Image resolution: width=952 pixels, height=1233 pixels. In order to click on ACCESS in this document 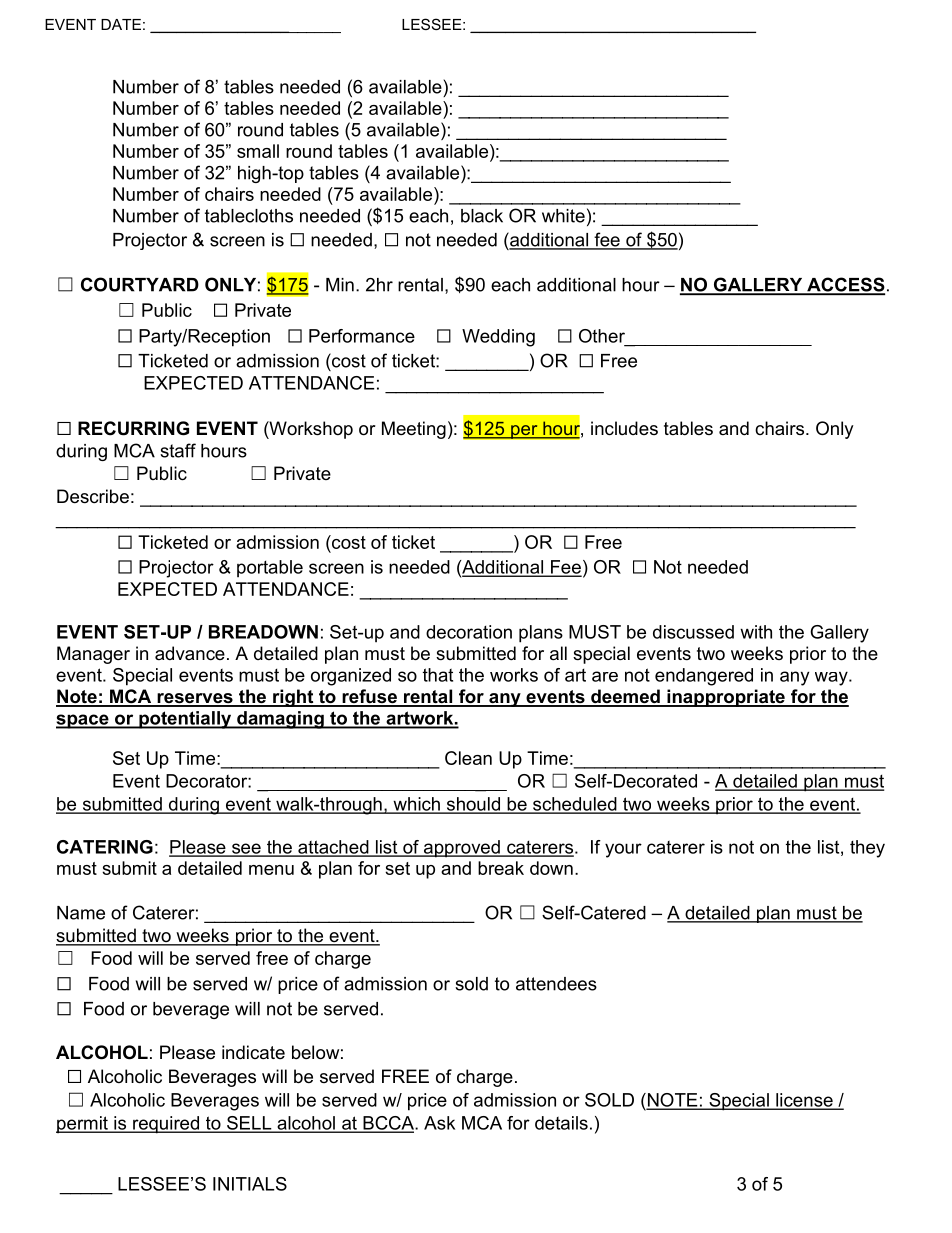, I will do `click(845, 285)`.
